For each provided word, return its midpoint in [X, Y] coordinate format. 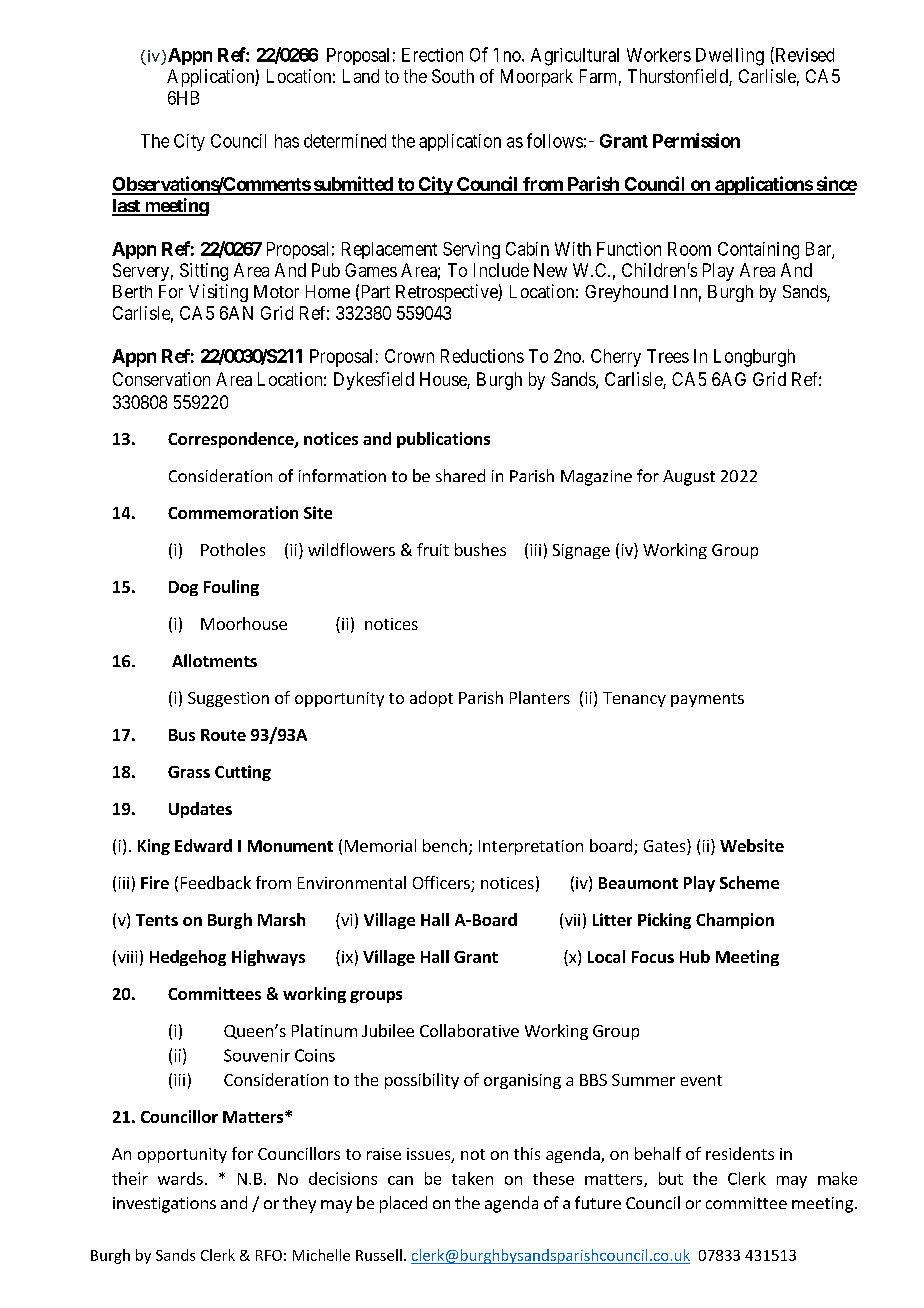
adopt [431, 699]
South [453, 76]
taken [472, 1178]
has [287, 141]
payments [707, 700]
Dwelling [730, 57]
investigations [164, 1205]
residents [740, 1153]
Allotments [214, 660]
